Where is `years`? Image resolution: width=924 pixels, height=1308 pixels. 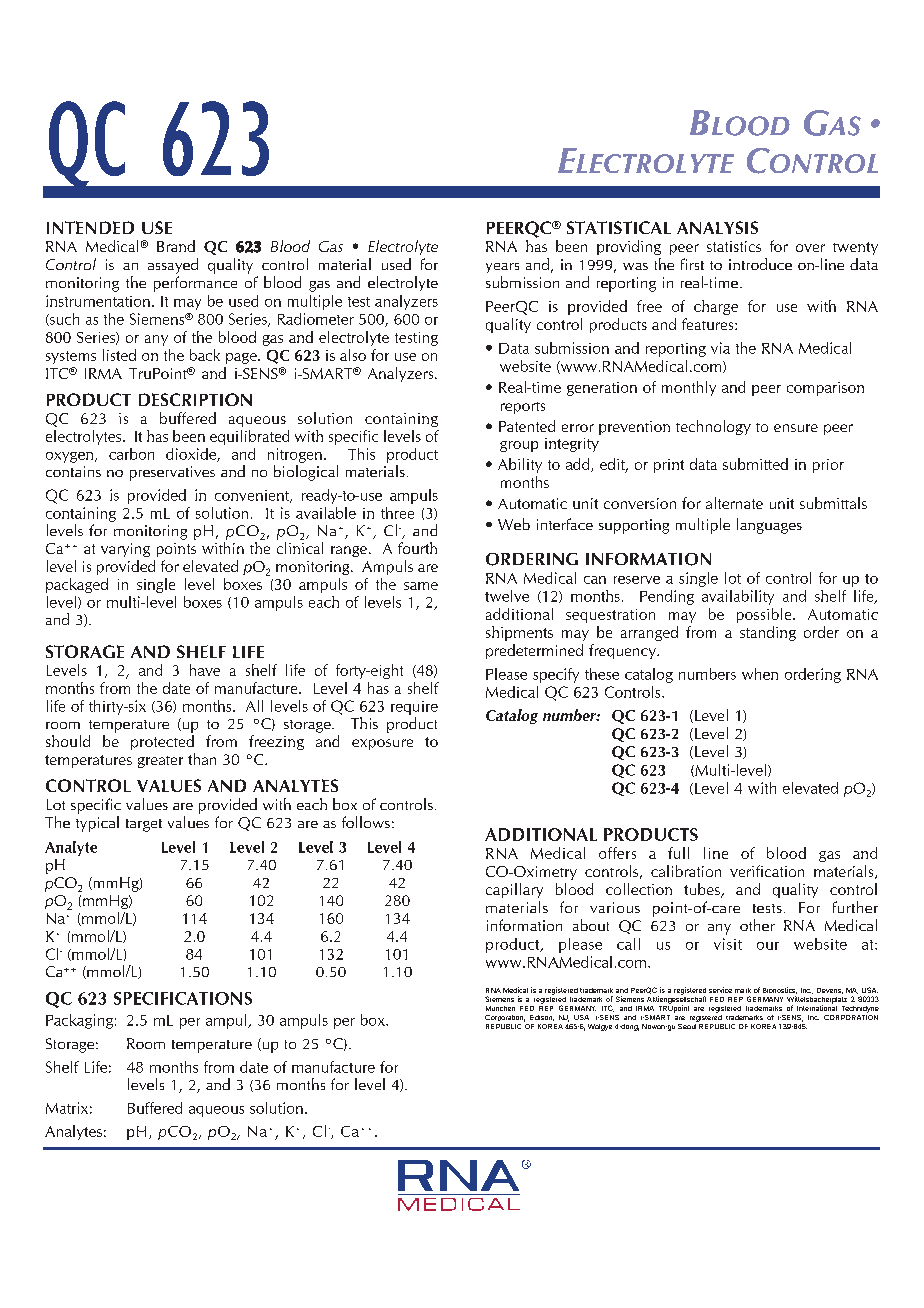 years is located at coordinates (502, 268).
